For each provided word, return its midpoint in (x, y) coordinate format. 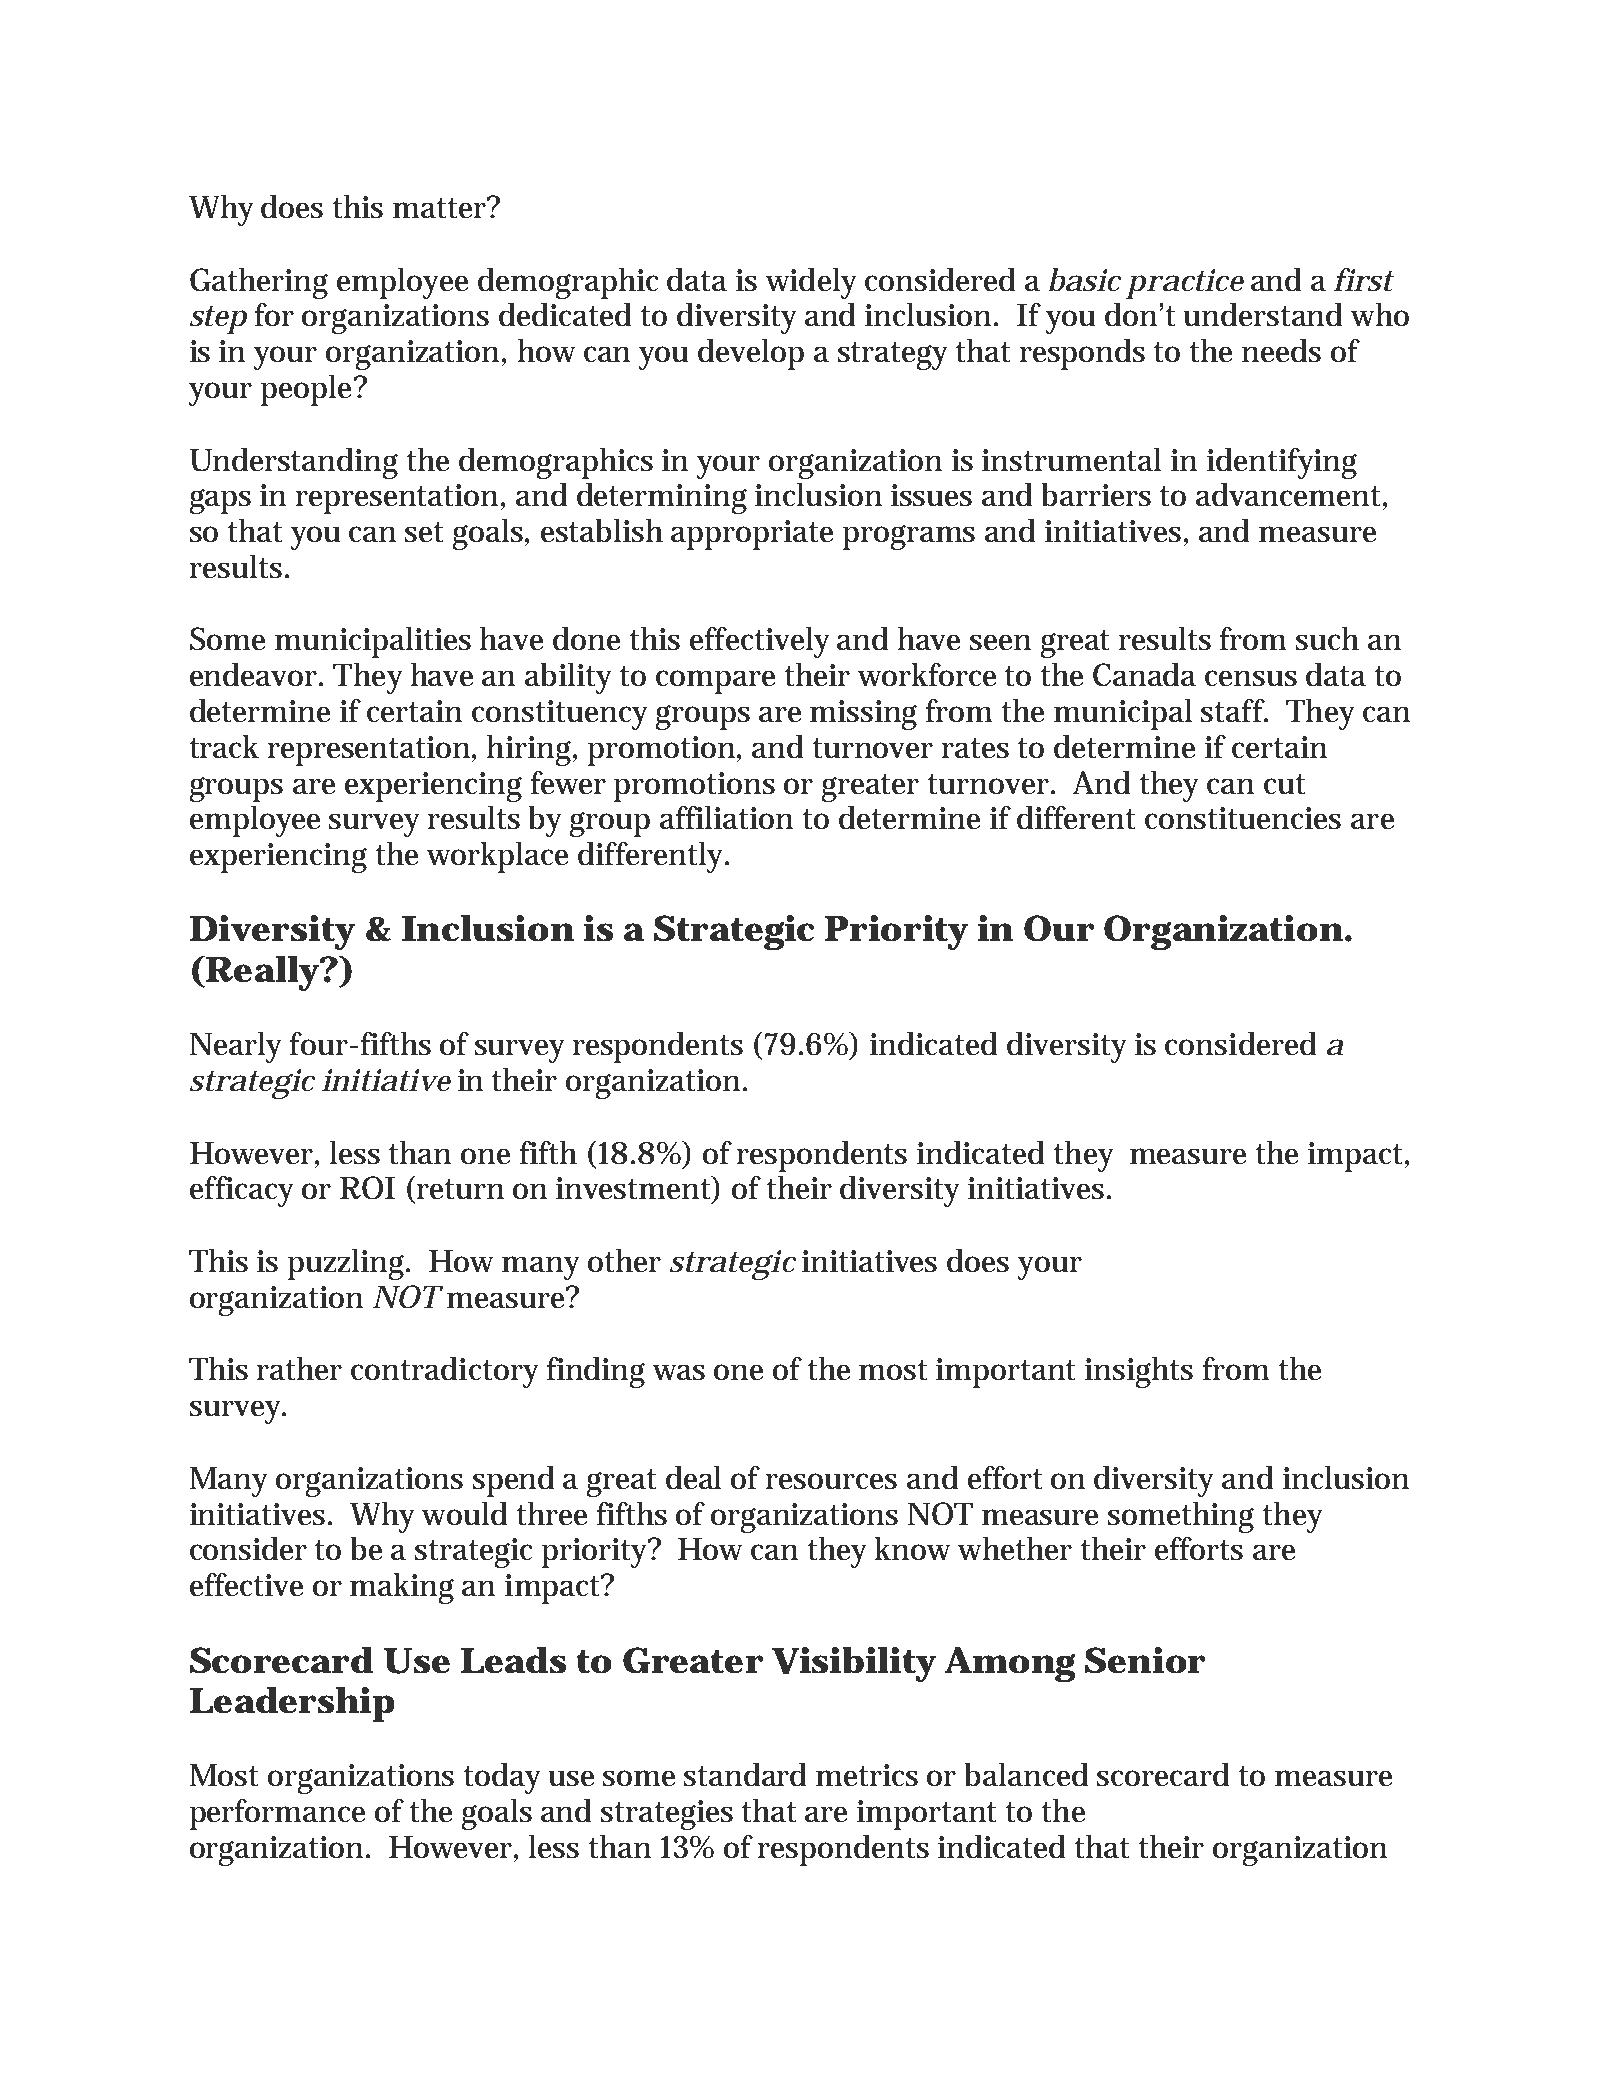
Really (259, 973)
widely (811, 283)
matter (439, 208)
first (1363, 279)
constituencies (1243, 818)
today (502, 1778)
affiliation (726, 817)
